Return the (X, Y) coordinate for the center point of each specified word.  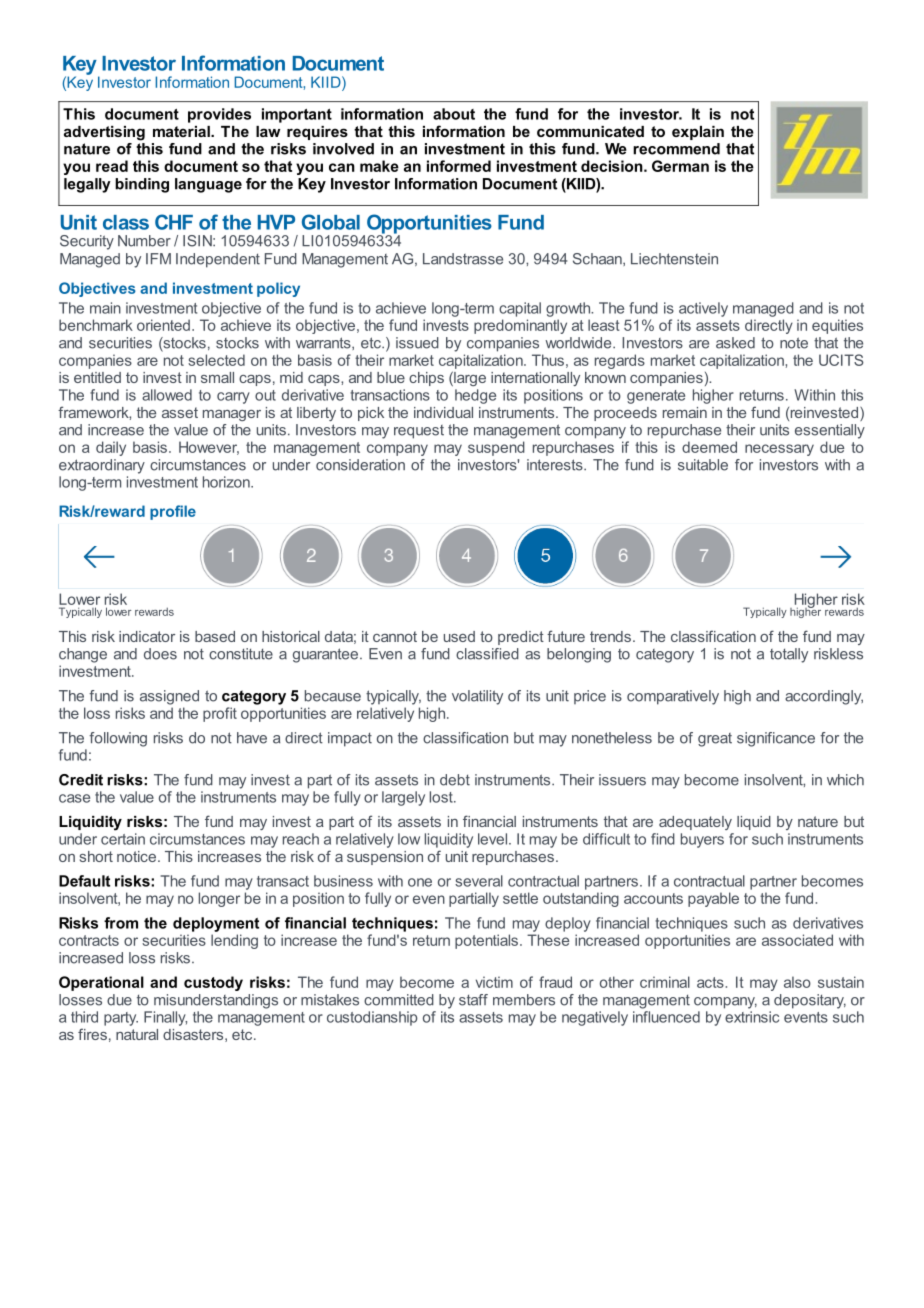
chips (426, 379)
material (182, 131)
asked (735, 343)
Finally (165, 1018)
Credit (81, 780)
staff (473, 1000)
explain (698, 133)
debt (455, 780)
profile (173, 512)
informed (459, 166)
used (459, 636)
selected (216, 360)
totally (789, 655)
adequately (695, 823)
